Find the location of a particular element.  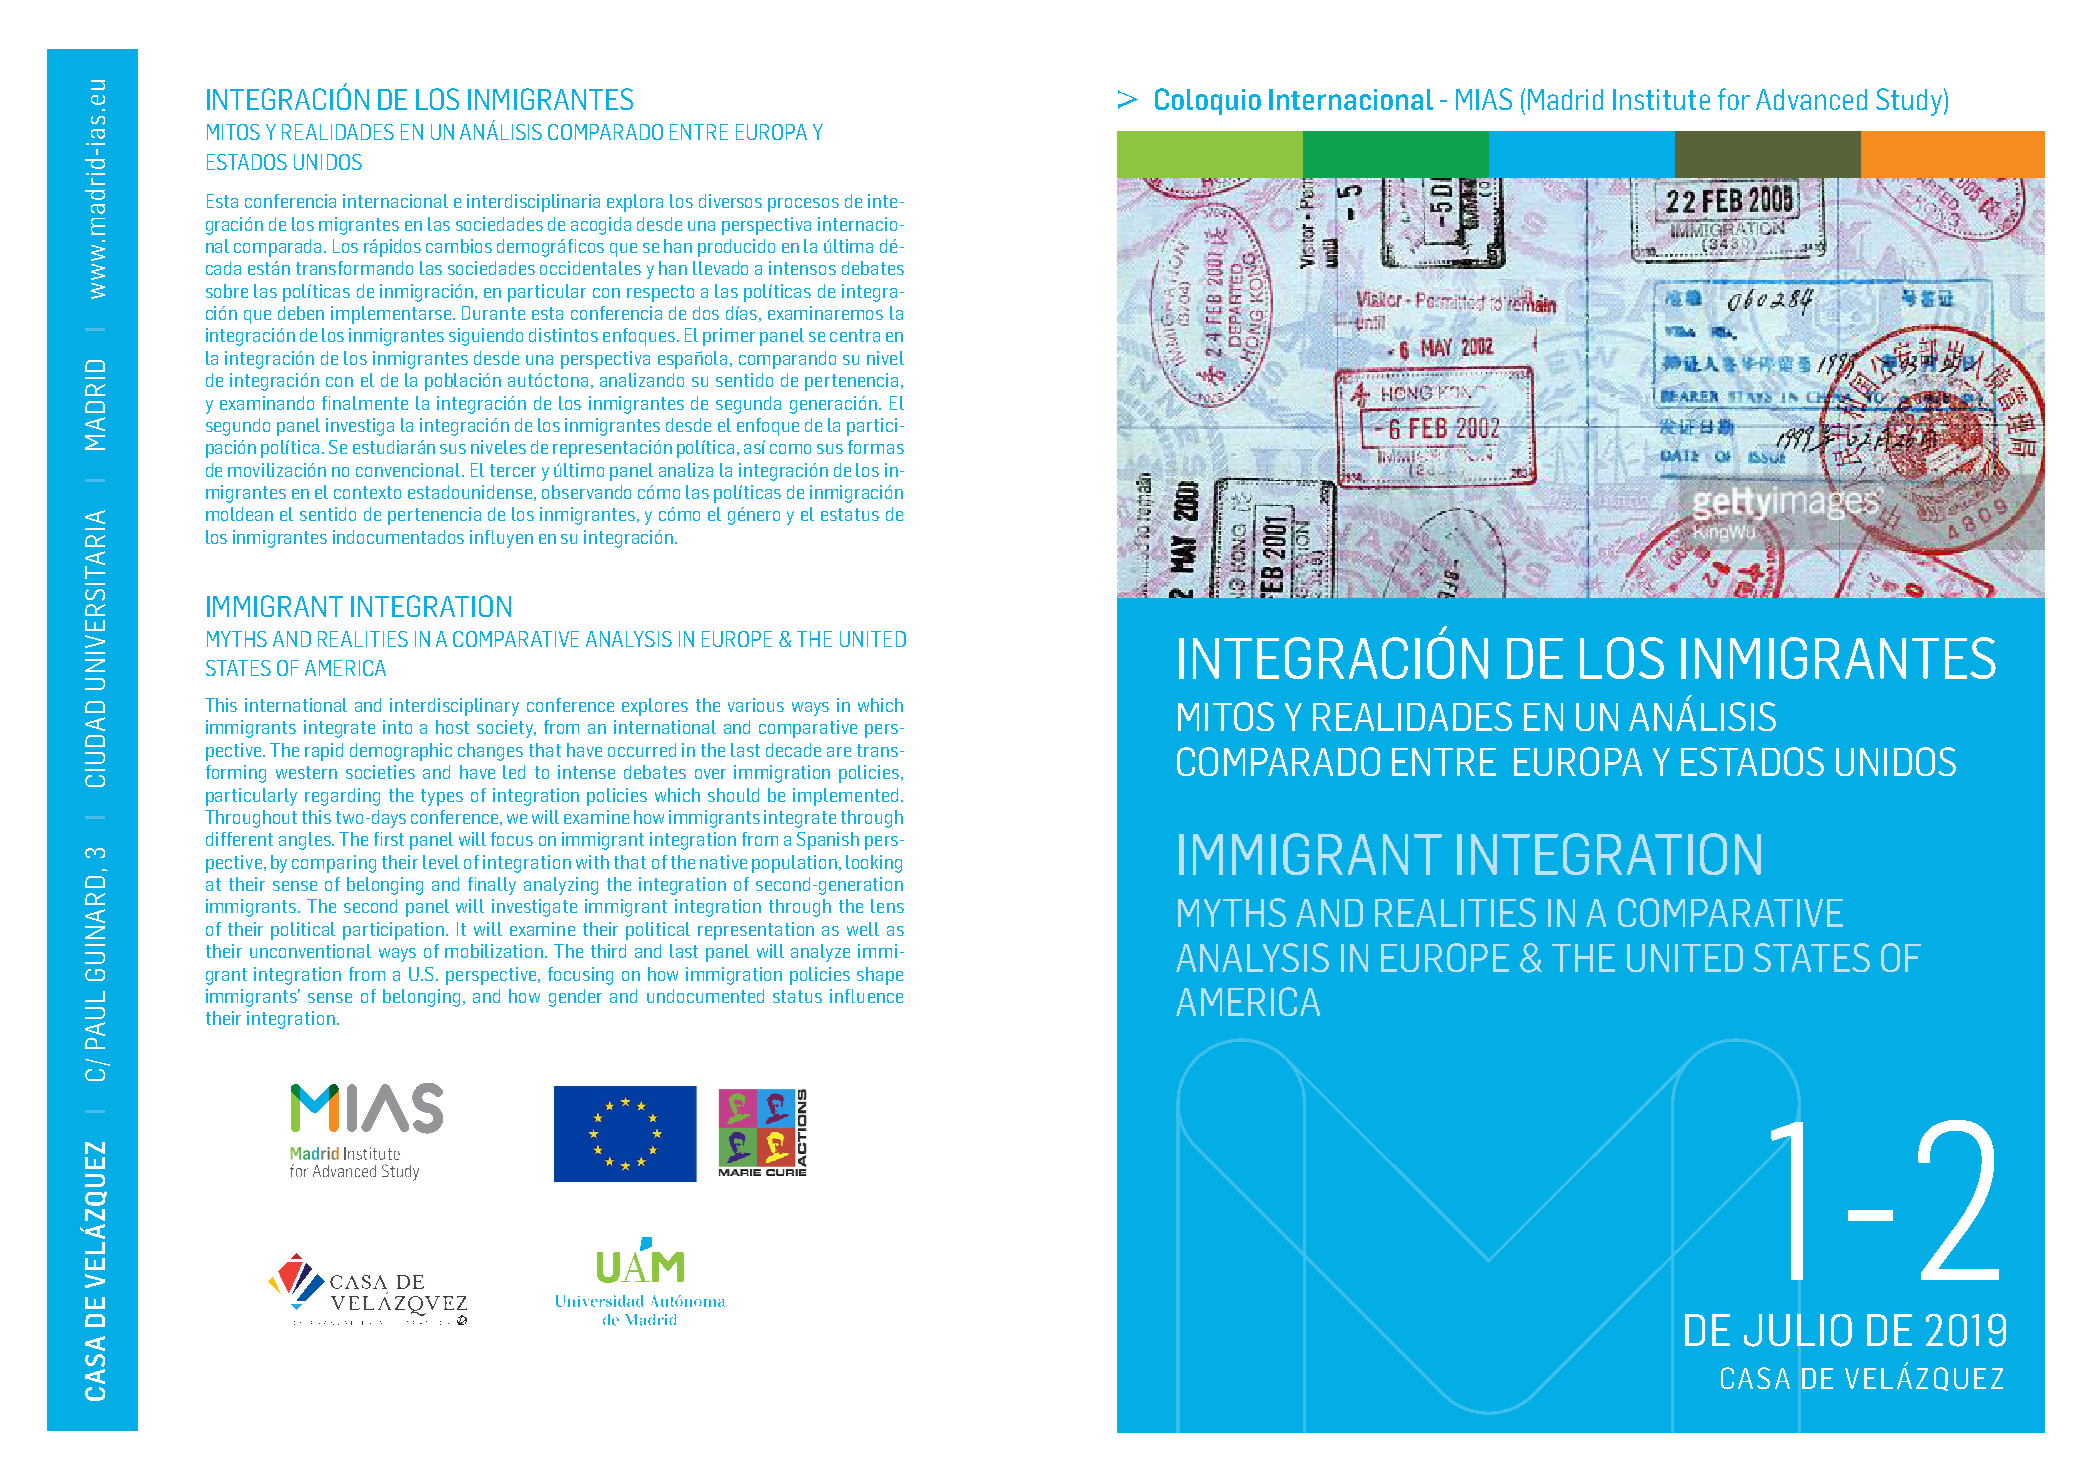

finally is located at coordinates (492, 886).
